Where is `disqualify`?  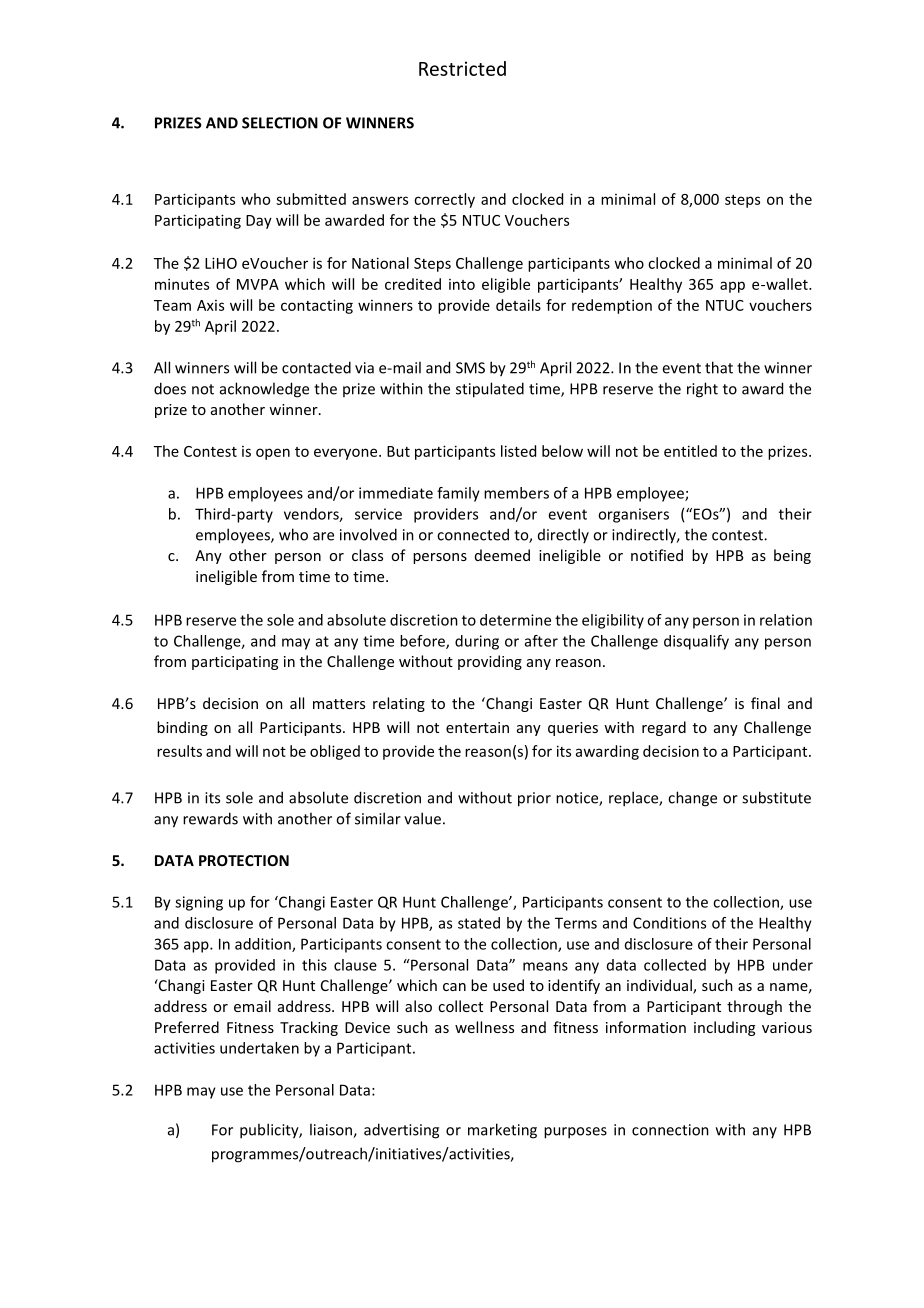 disqualify is located at coordinates (696, 642).
